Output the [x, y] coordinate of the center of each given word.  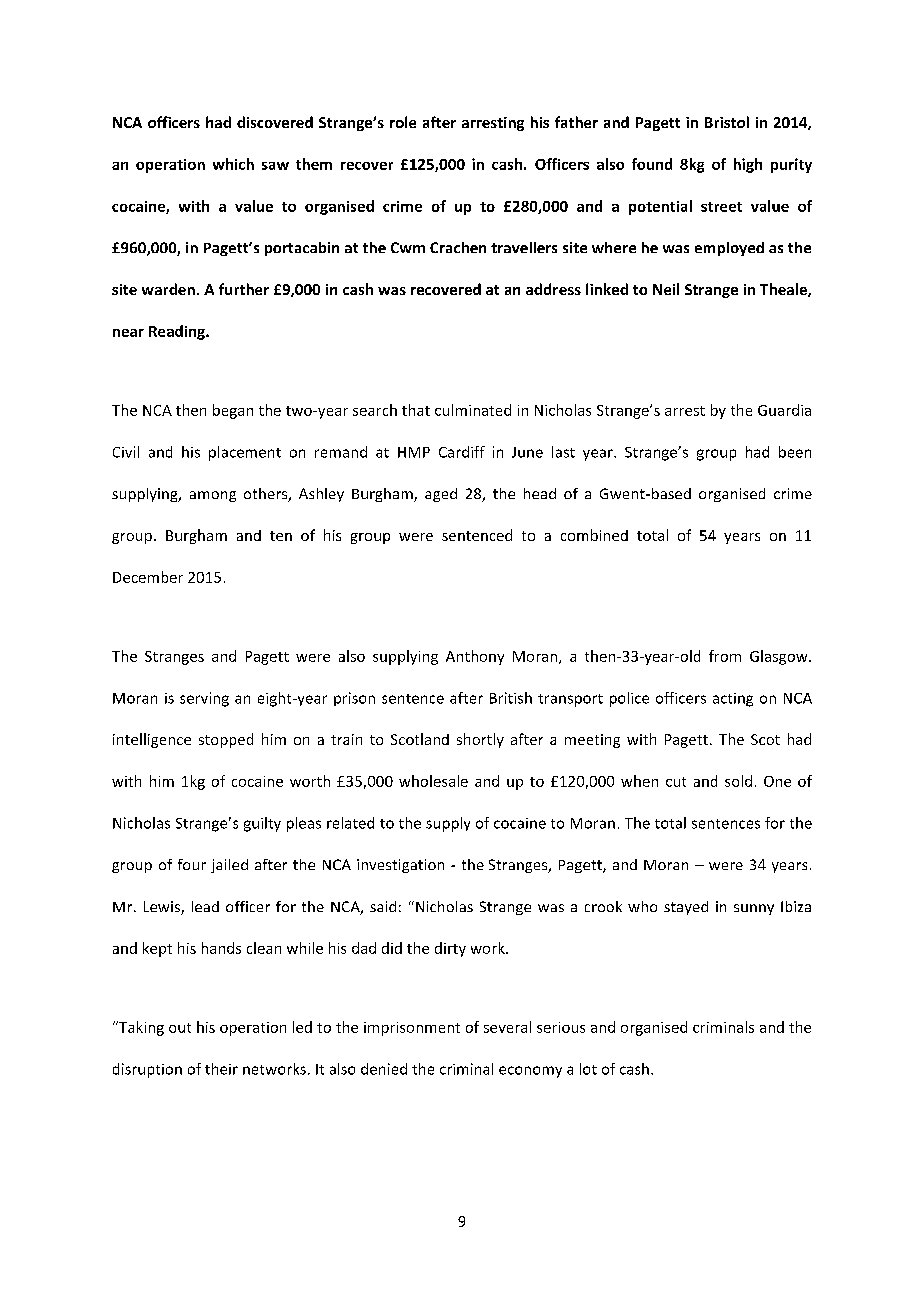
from [725, 656]
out [180, 1028]
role [403, 122]
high [748, 165]
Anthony [475, 657]
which [233, 164]
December [148, 577]
